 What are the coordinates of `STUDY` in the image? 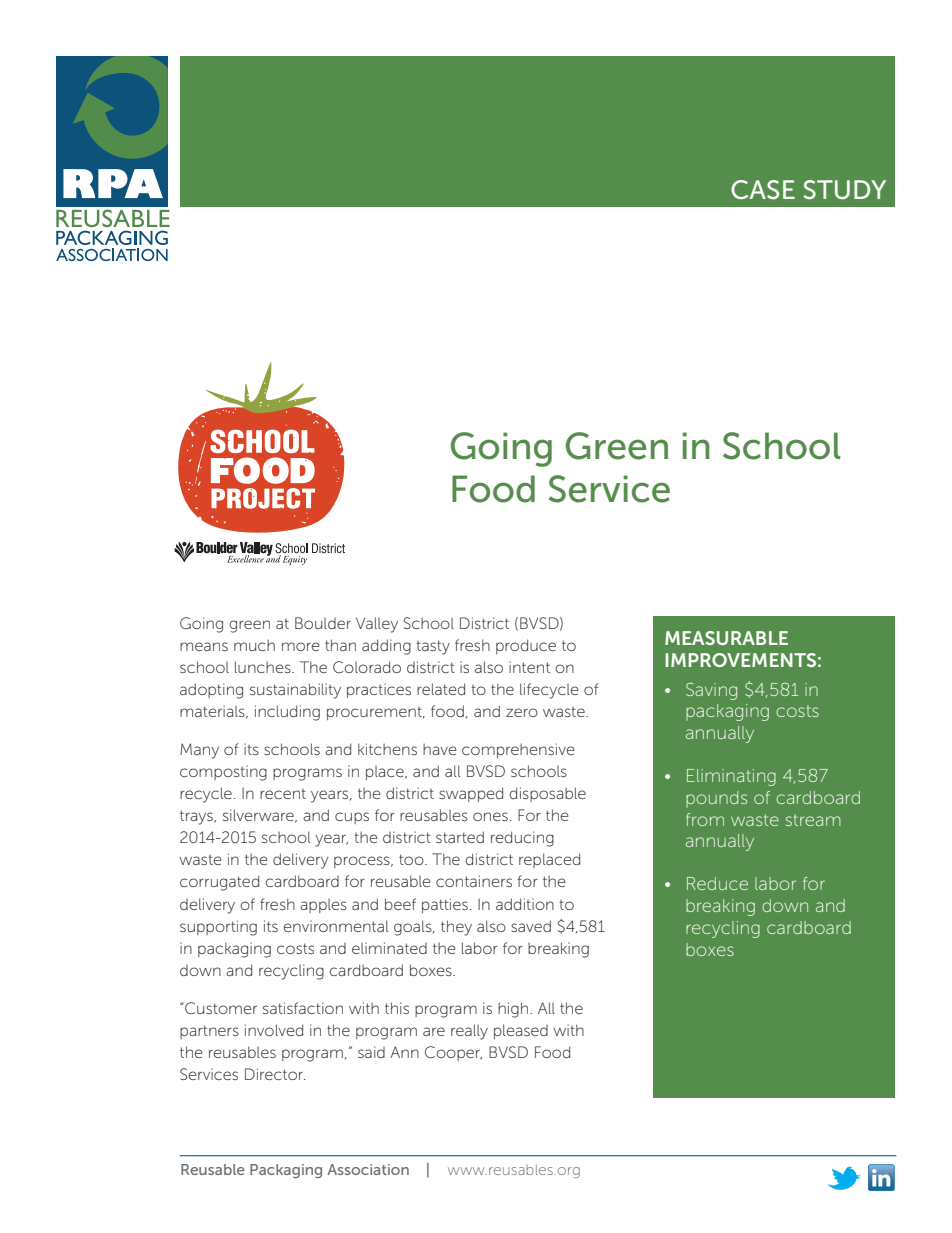 It's located at (844, 190).
